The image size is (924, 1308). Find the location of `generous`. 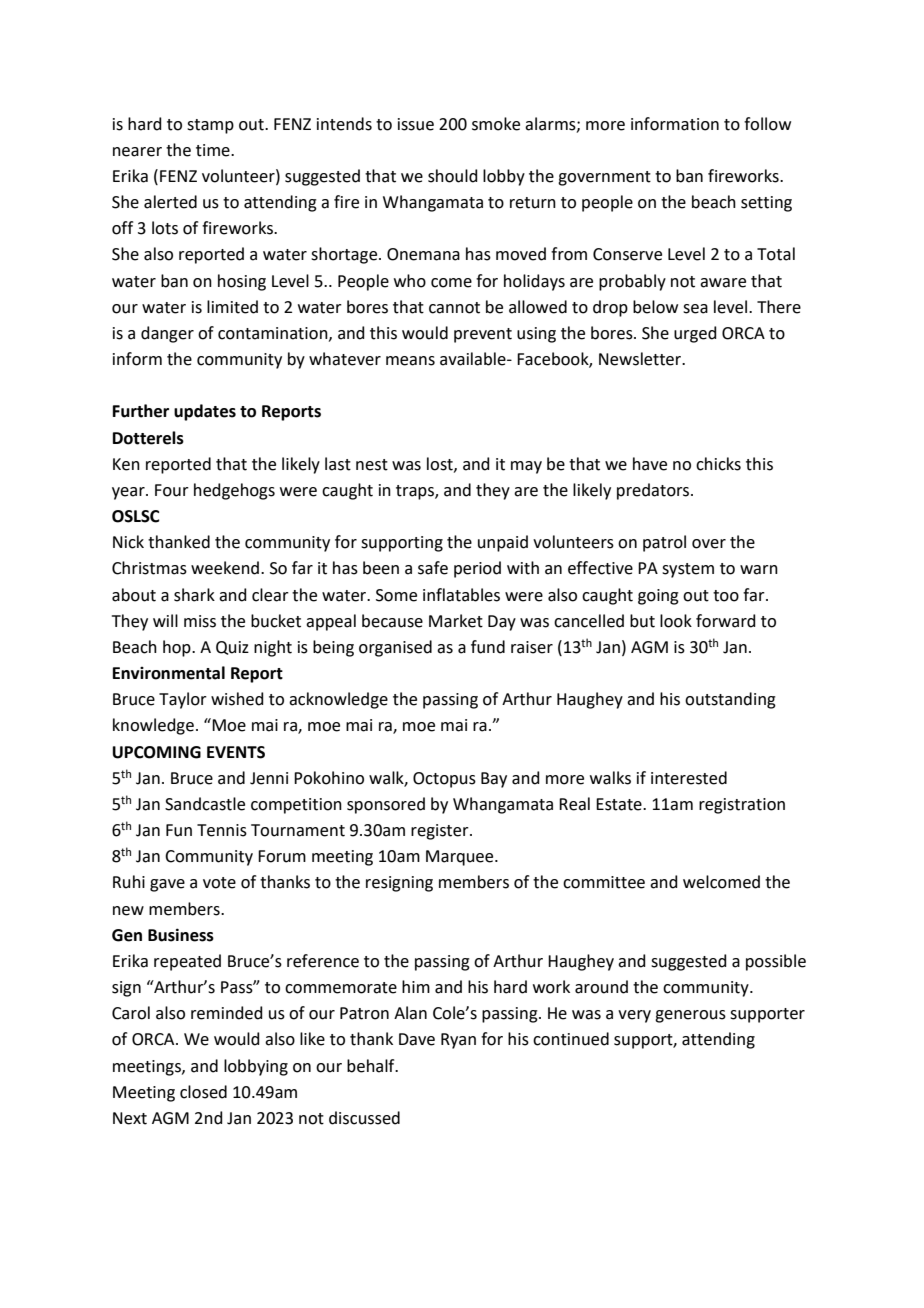

generous is located at coordinates (690, 1016).
